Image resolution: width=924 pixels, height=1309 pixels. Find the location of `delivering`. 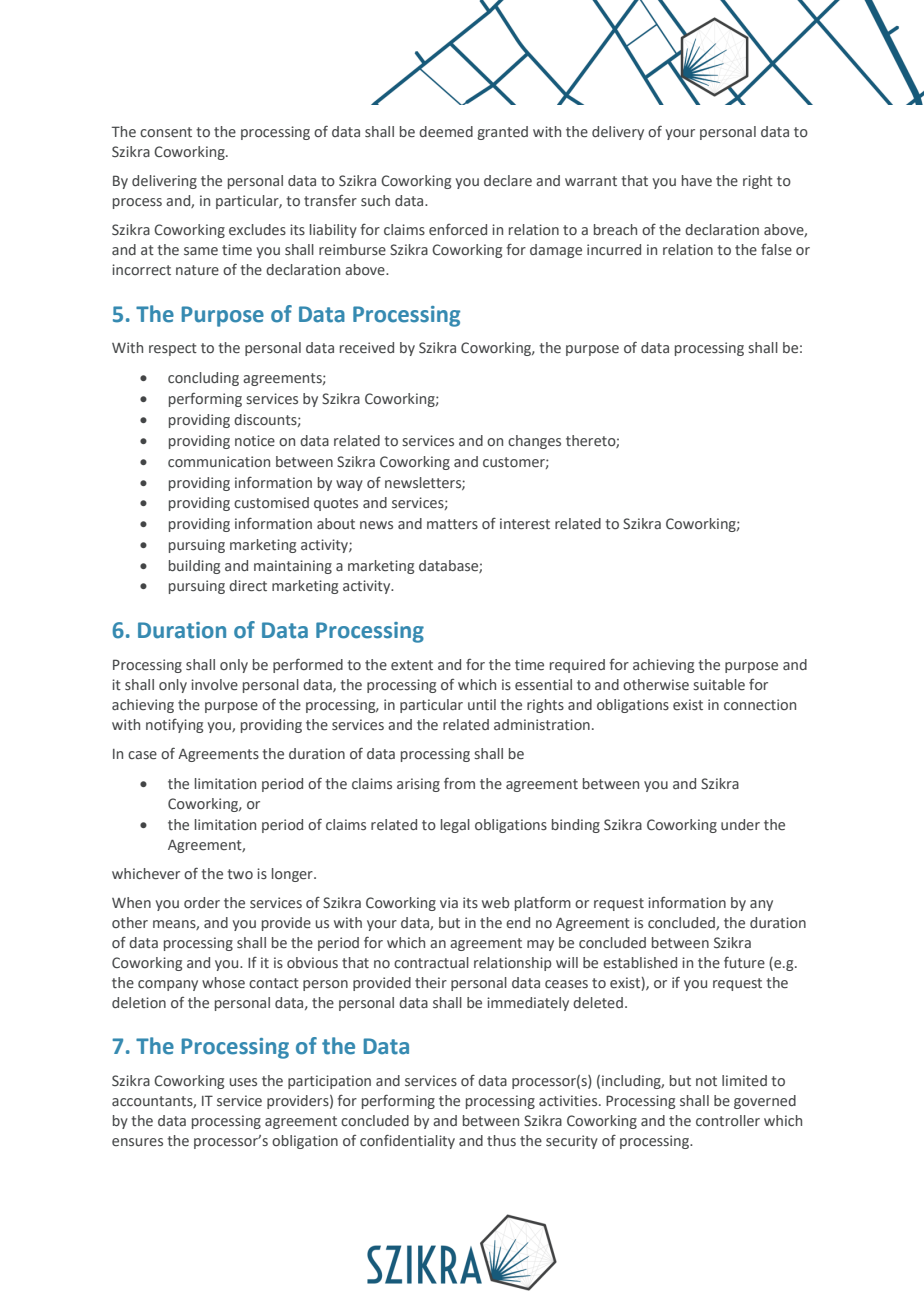

delivering is located at coordinates (164, 182).
